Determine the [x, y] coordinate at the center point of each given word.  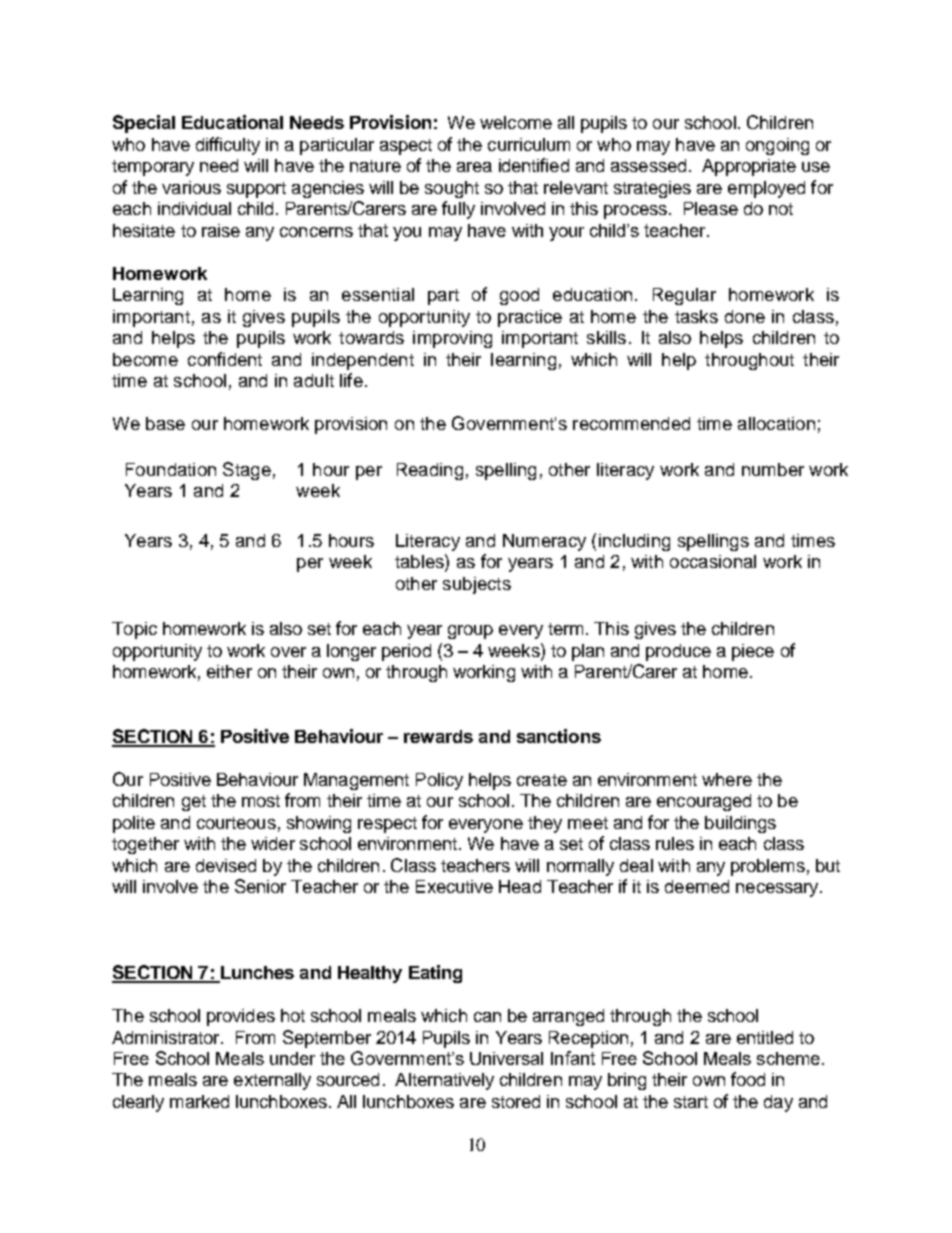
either [229, 671]
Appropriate [749, 167]
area [474, 167]
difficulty [228, 146]
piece [753, 652]
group [470, 632]
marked [199, 1101]
